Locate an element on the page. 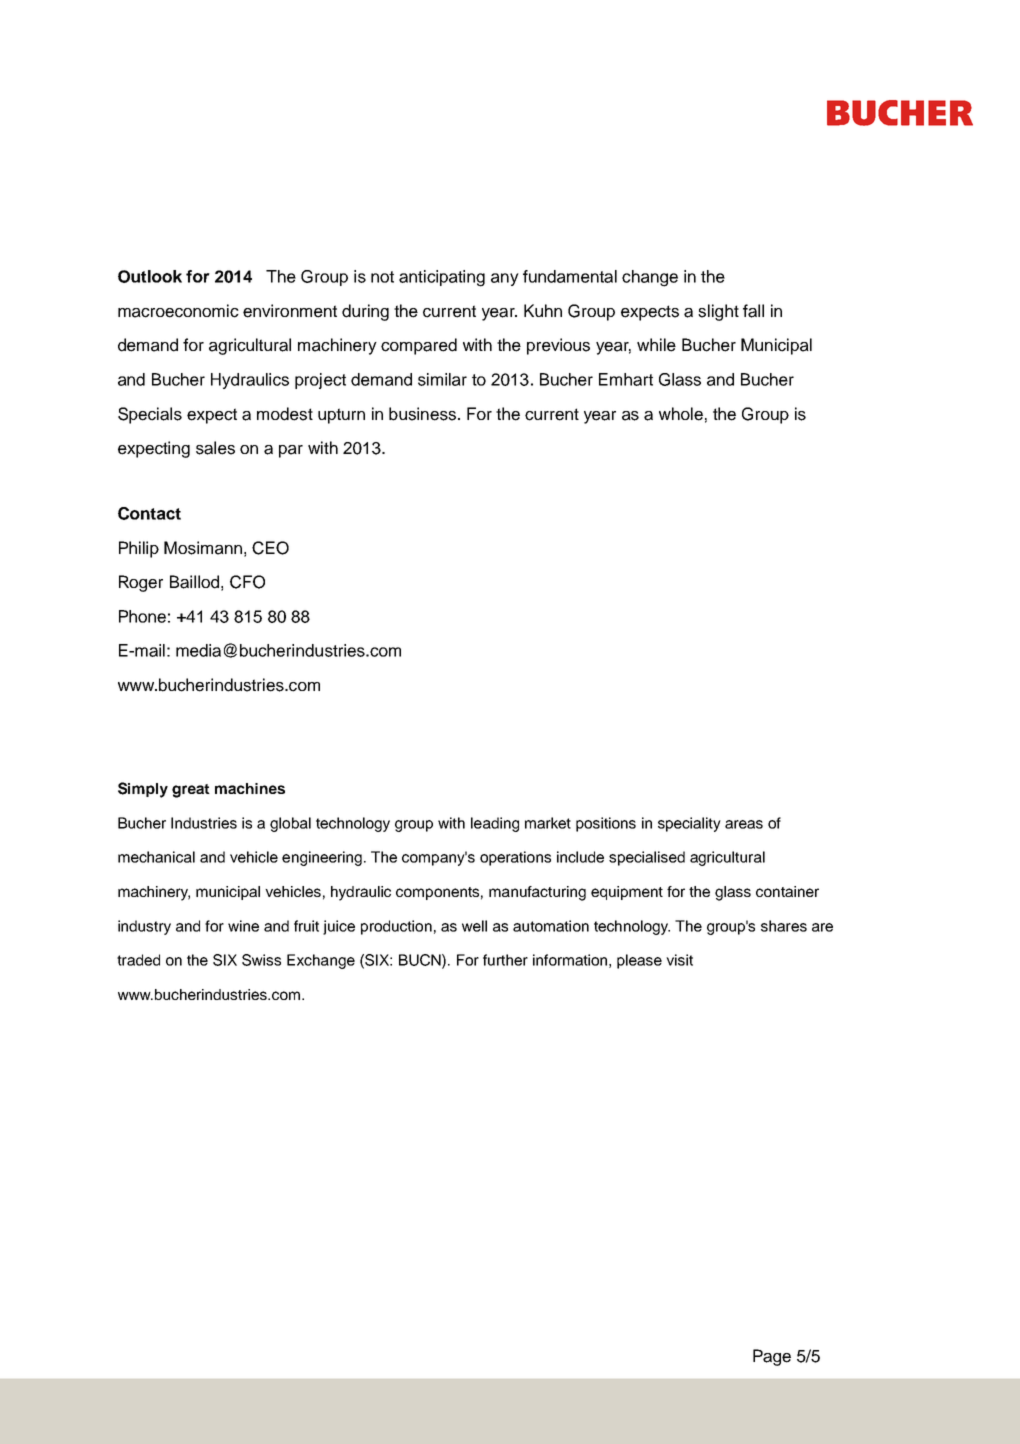 The image size is (1020, 1444). Swiss is located at coordinates (261, 960).
